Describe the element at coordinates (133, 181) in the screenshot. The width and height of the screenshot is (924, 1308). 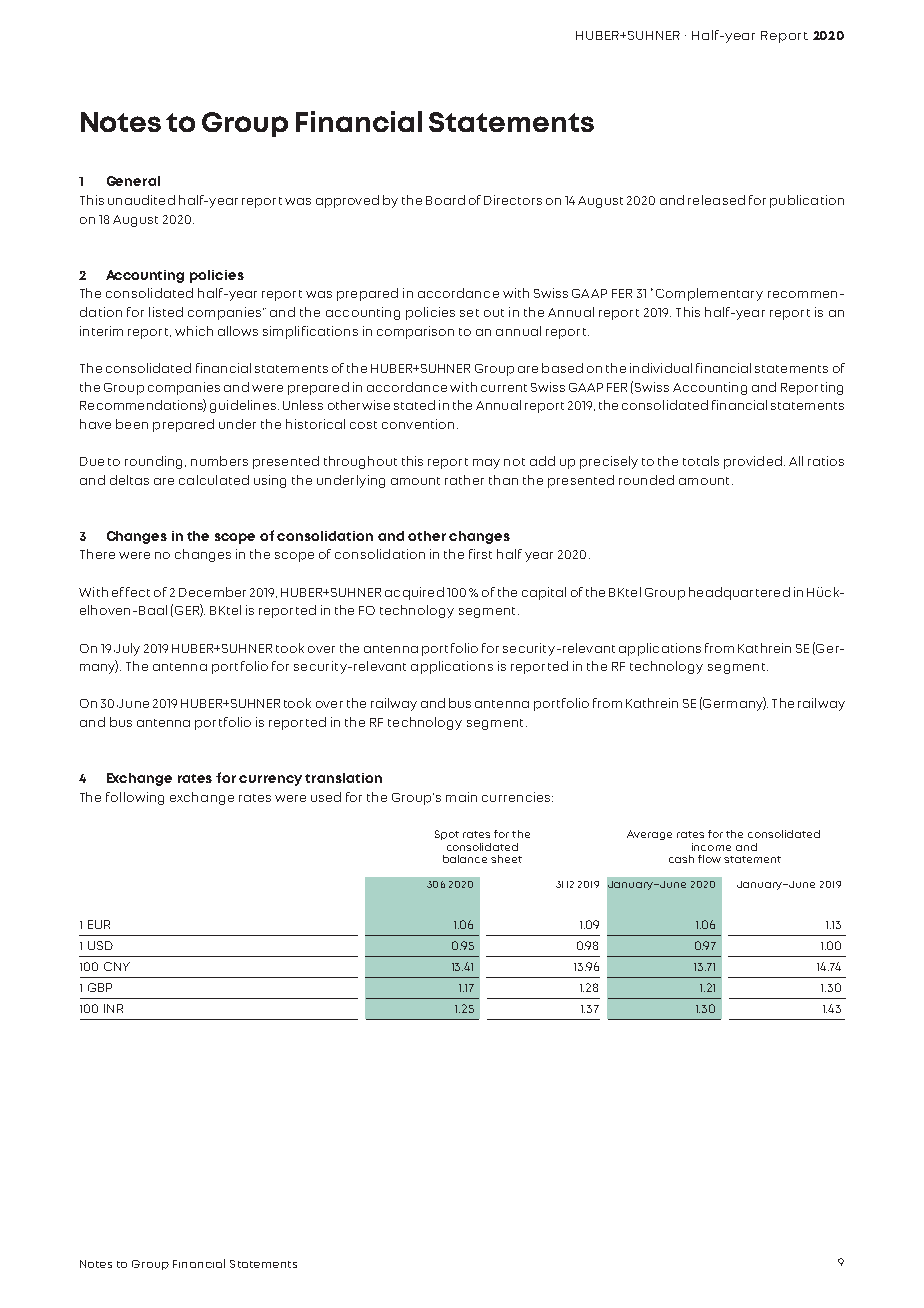
I see `General` at that location.
